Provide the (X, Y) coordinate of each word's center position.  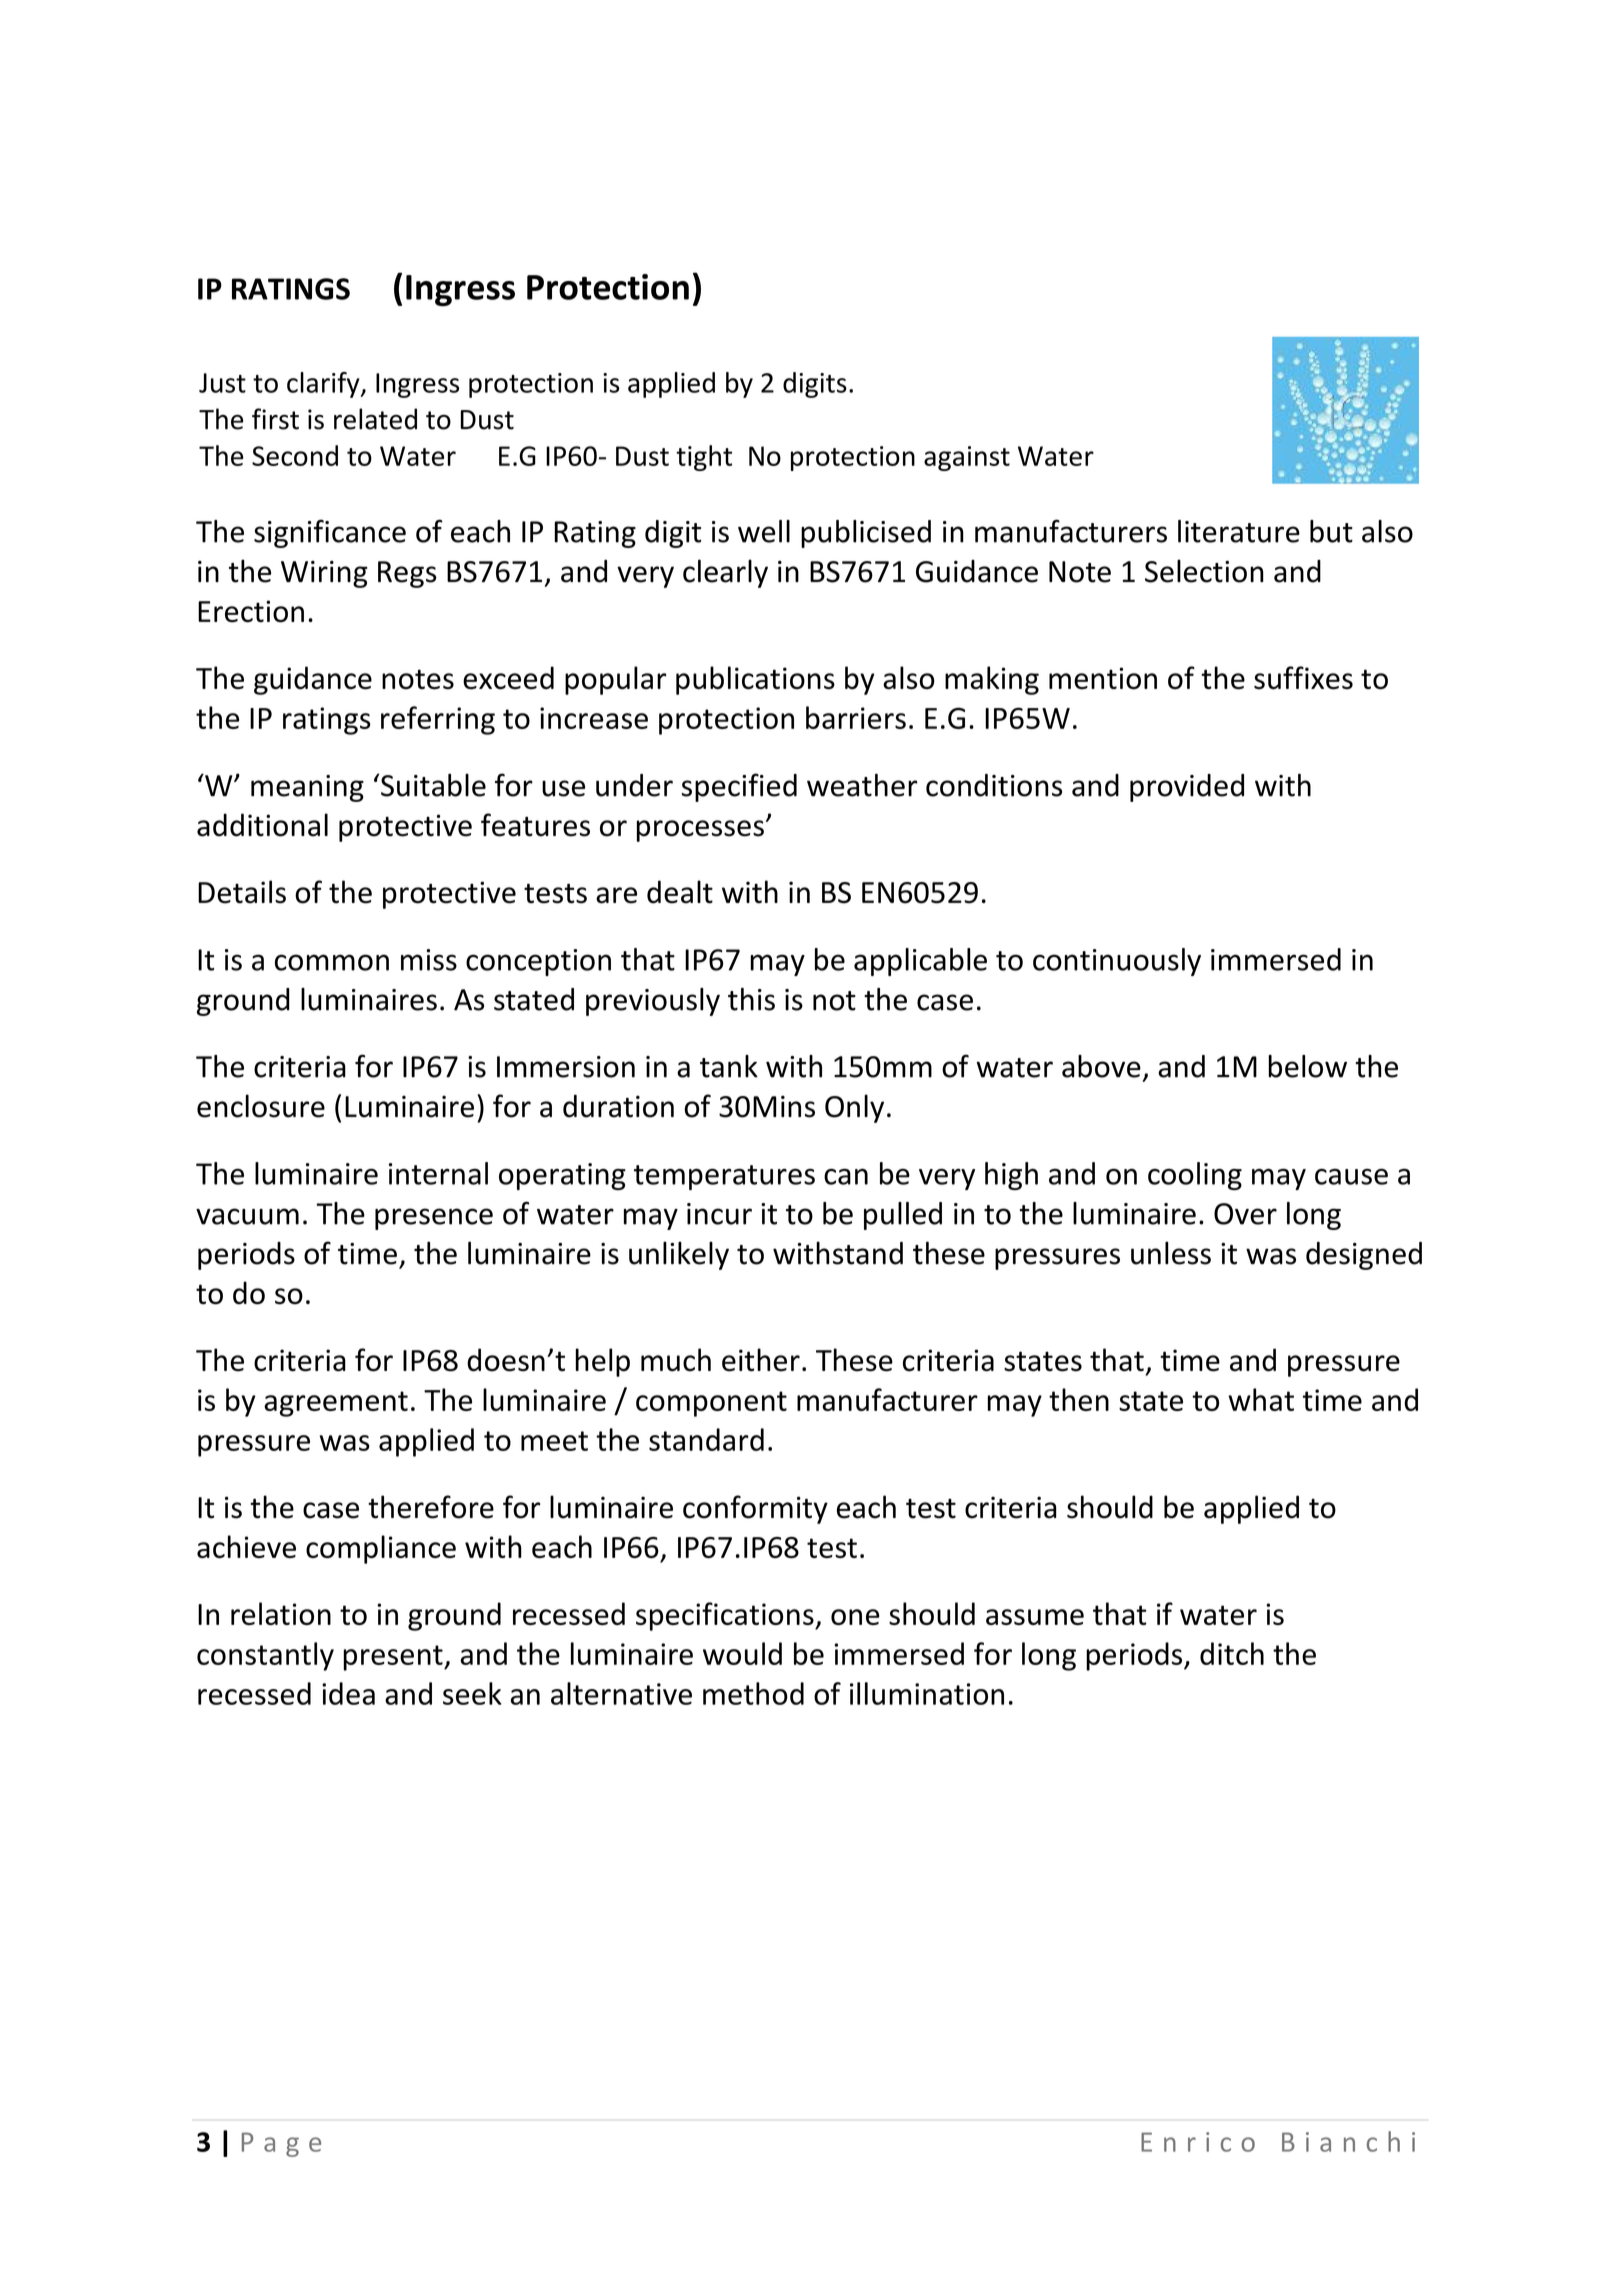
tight (704, 458)
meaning (307, 788)
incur (719, 1214)
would (742, 1653)
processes (700, 831)
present (394, 1658)
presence (434, 1219)
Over (1245, 1214)
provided (1187, 788)
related (375, 419)
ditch (1232, 1653)
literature (1239, 531)
